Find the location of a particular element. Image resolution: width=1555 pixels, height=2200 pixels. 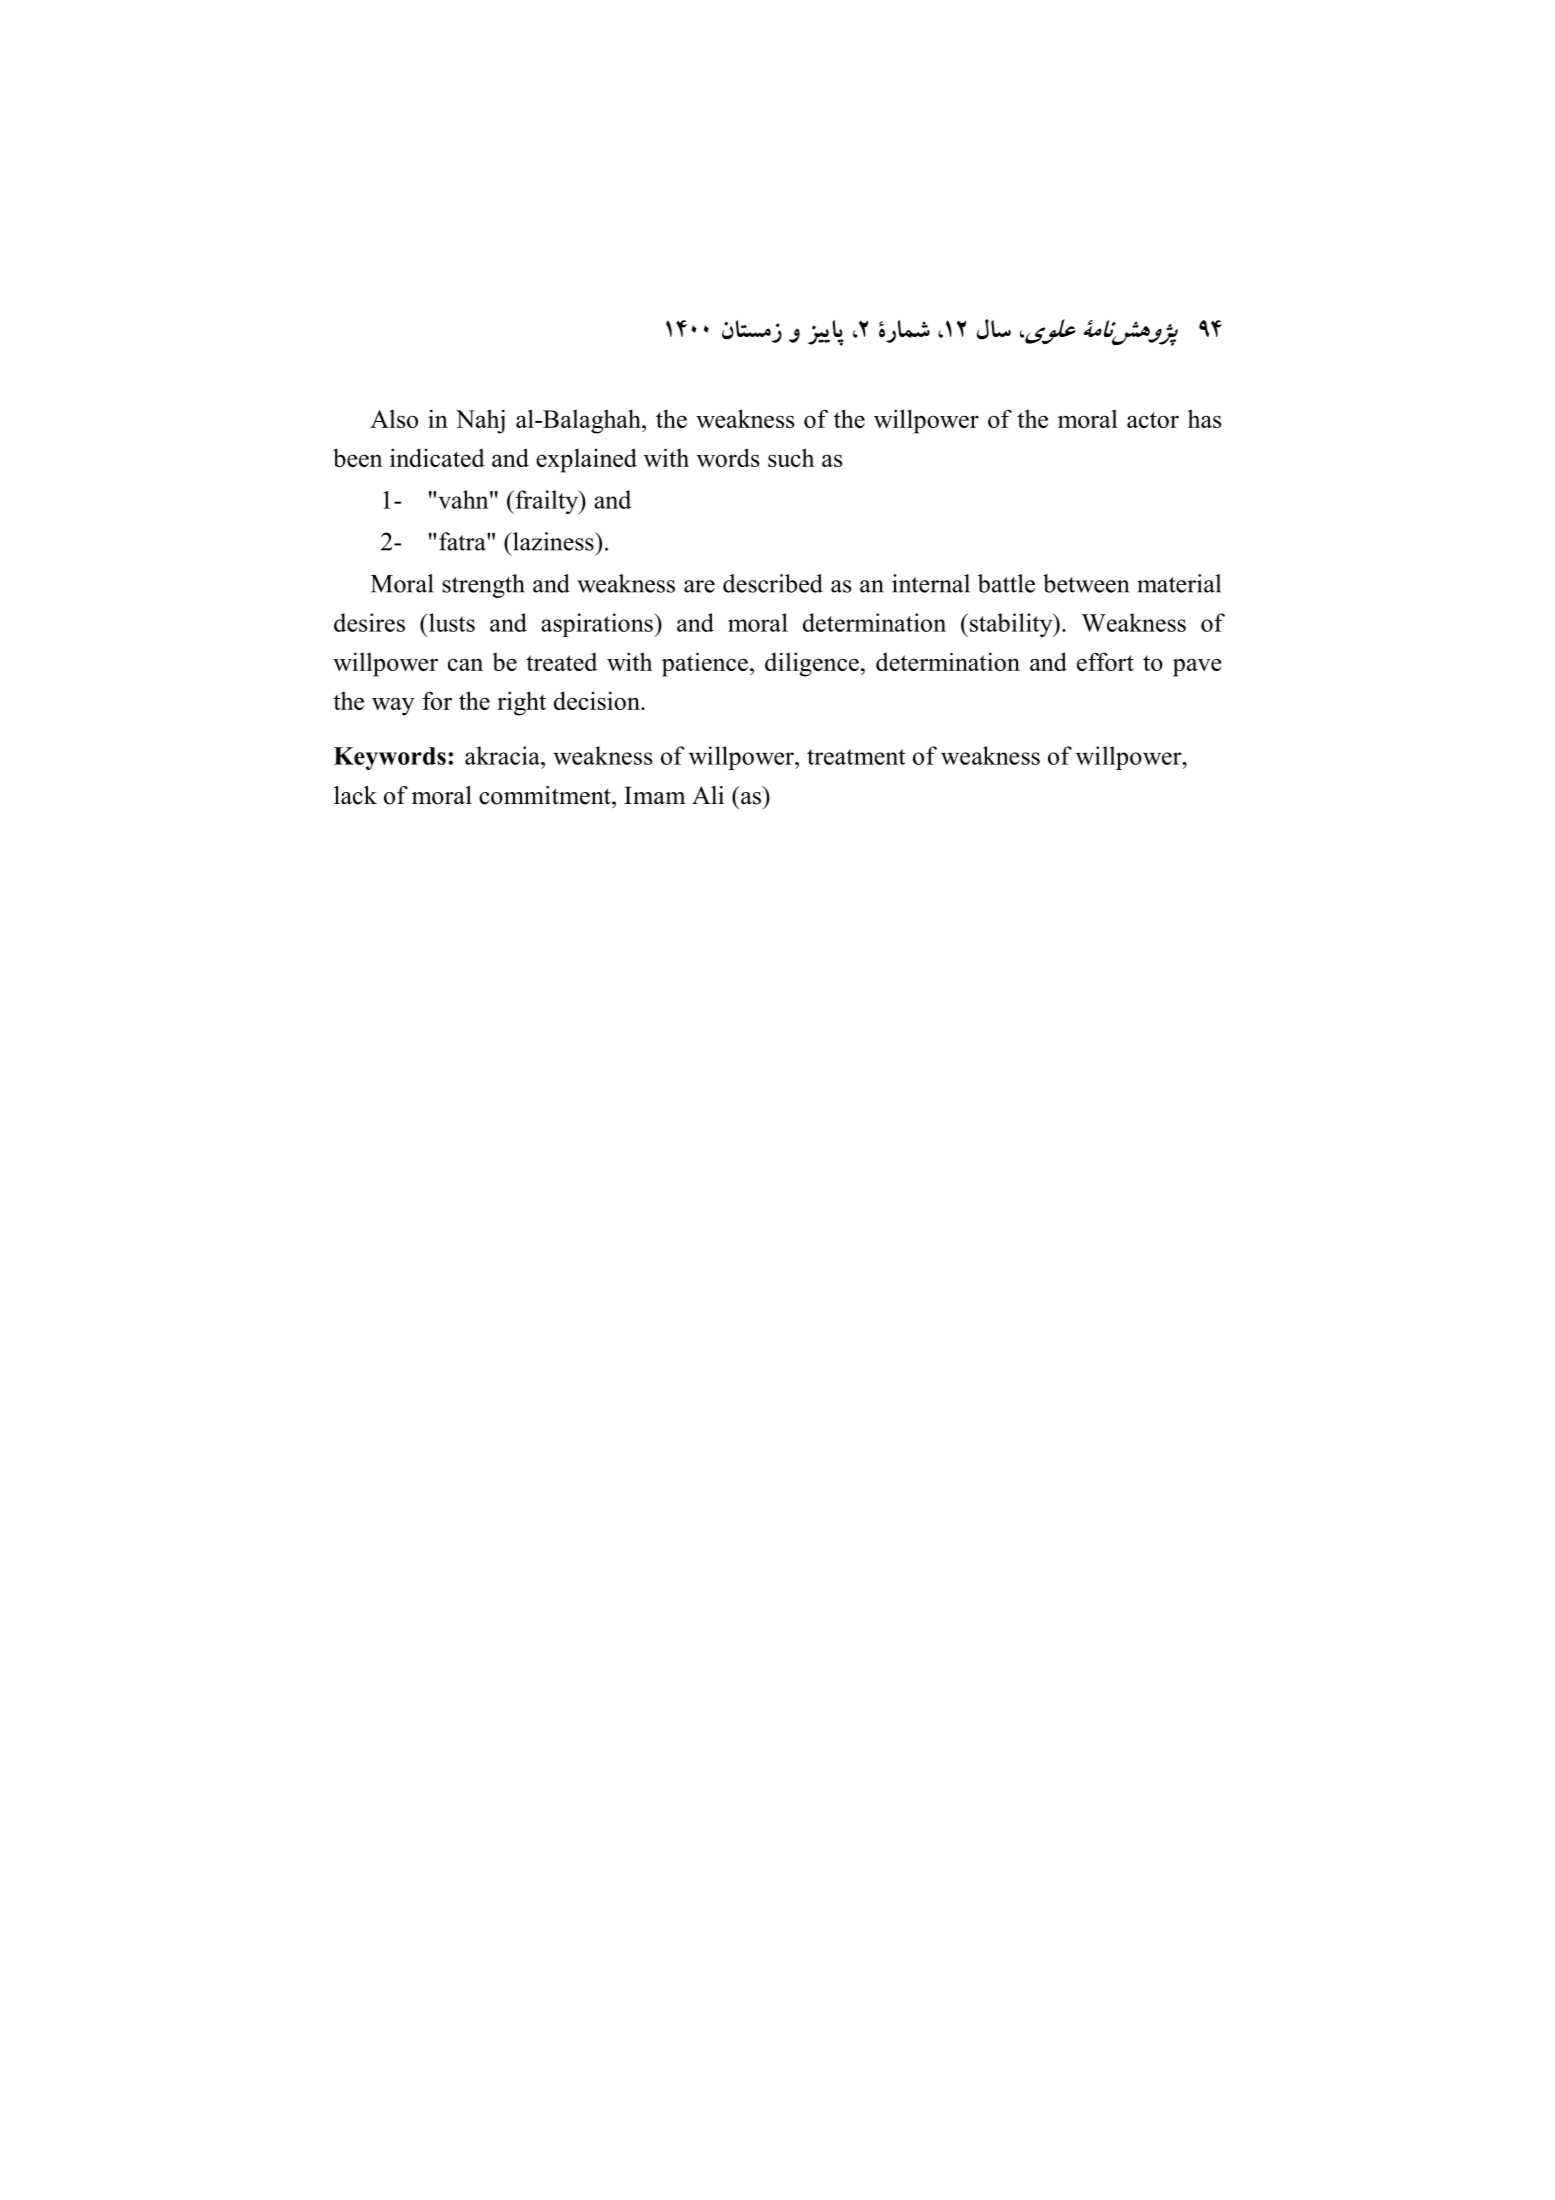

lusts is located at coordinates (451, 622).
